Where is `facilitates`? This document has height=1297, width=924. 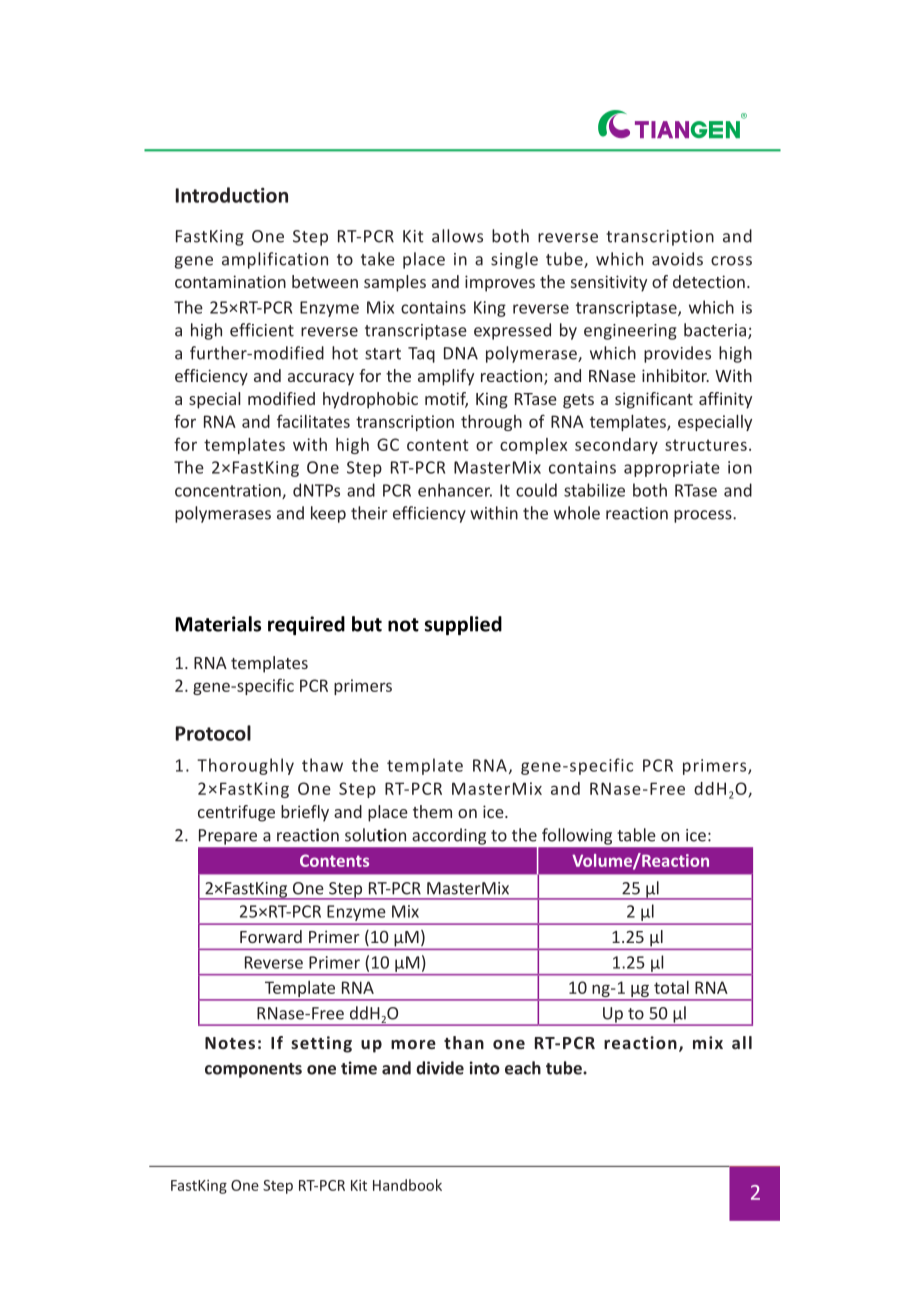
facilitates is located at coordinates (313, 421).
